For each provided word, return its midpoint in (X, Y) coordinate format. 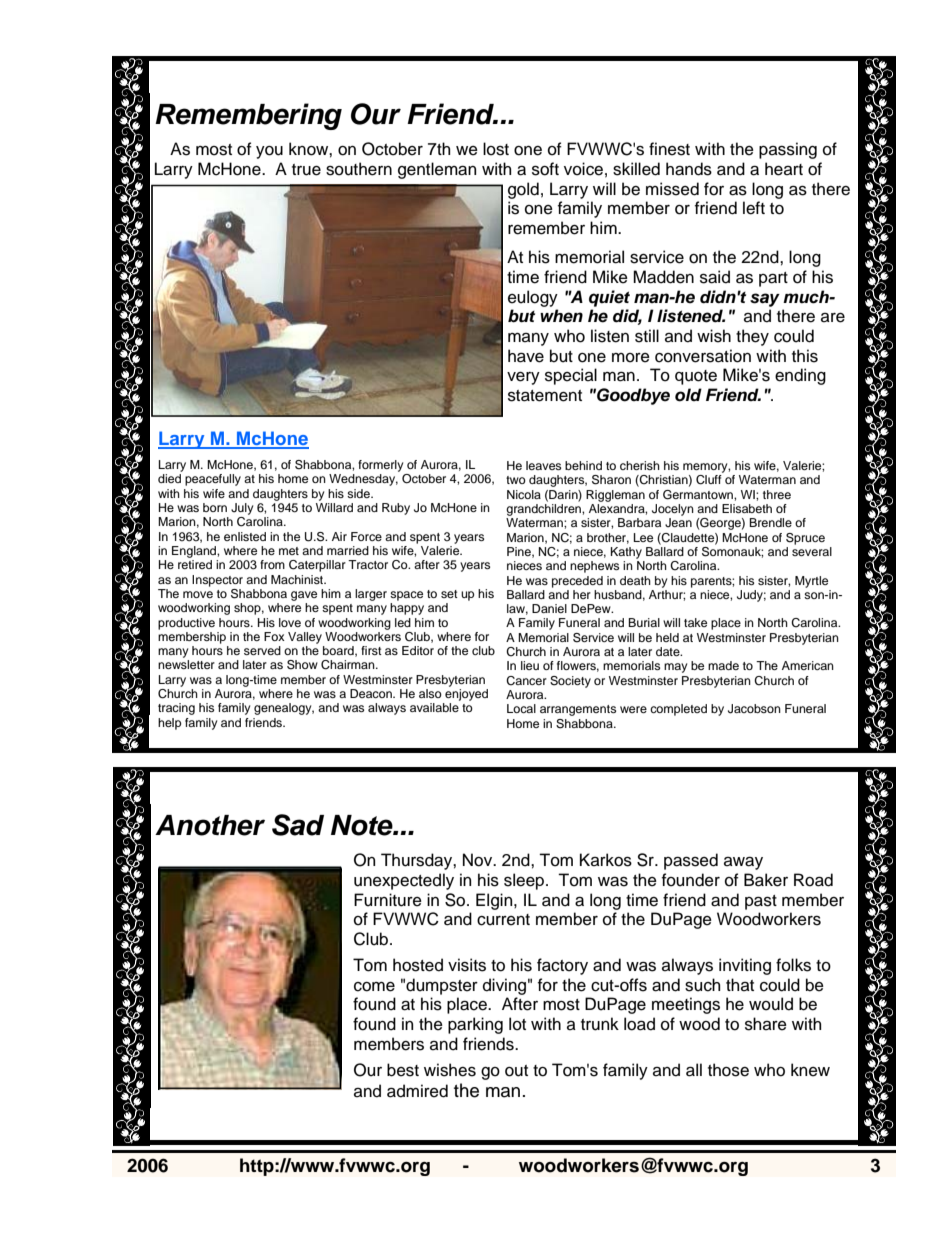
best (403, 1070)
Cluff (709, 480)
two (516, 480)
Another (210, 825)
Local (521, 708)
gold (523, 190)
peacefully (213, 480)
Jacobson (754, 709)
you (269, 152)
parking (475, 1025)
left (754, 208)
